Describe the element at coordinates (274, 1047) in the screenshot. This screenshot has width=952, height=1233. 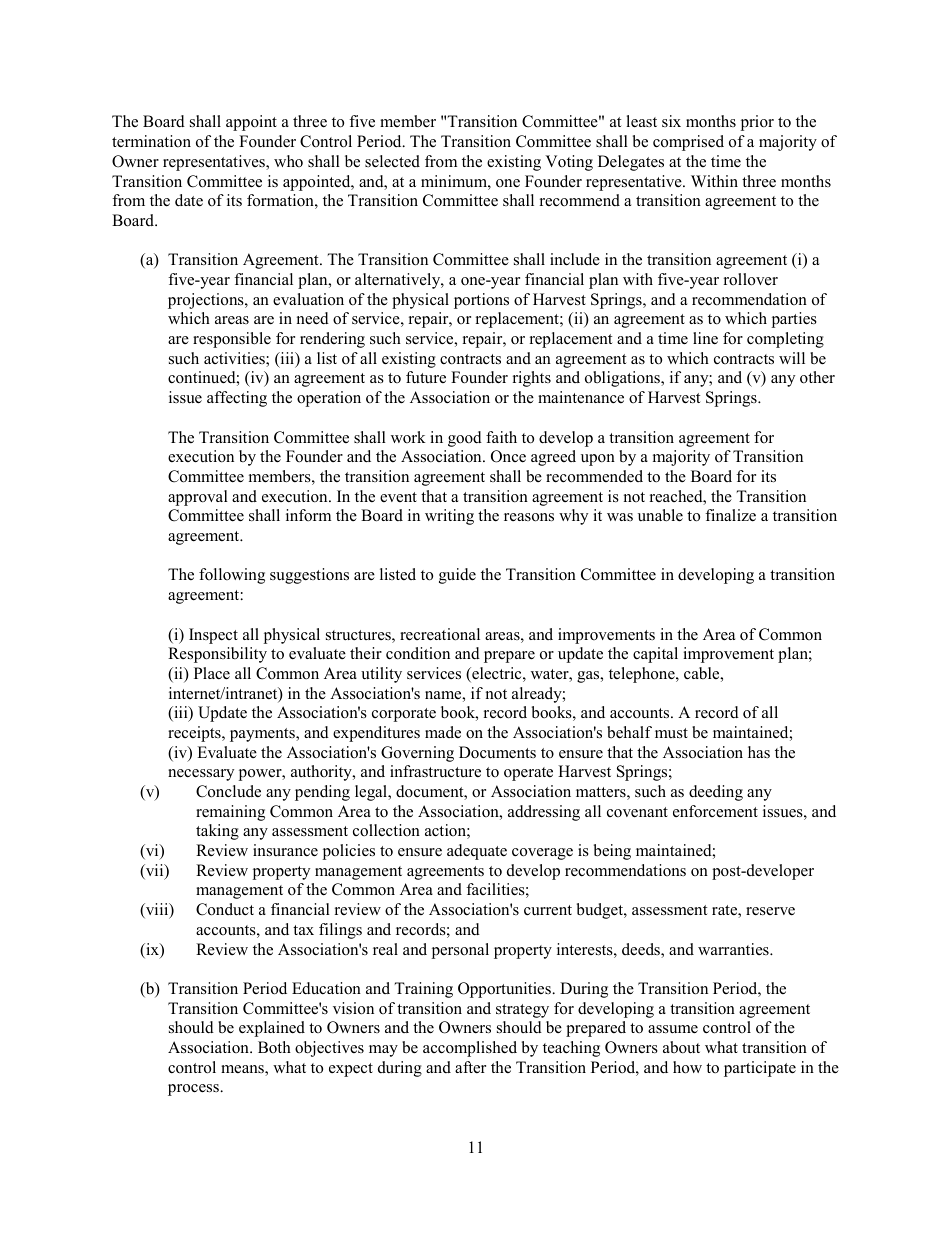
I see `Both` at that location.
